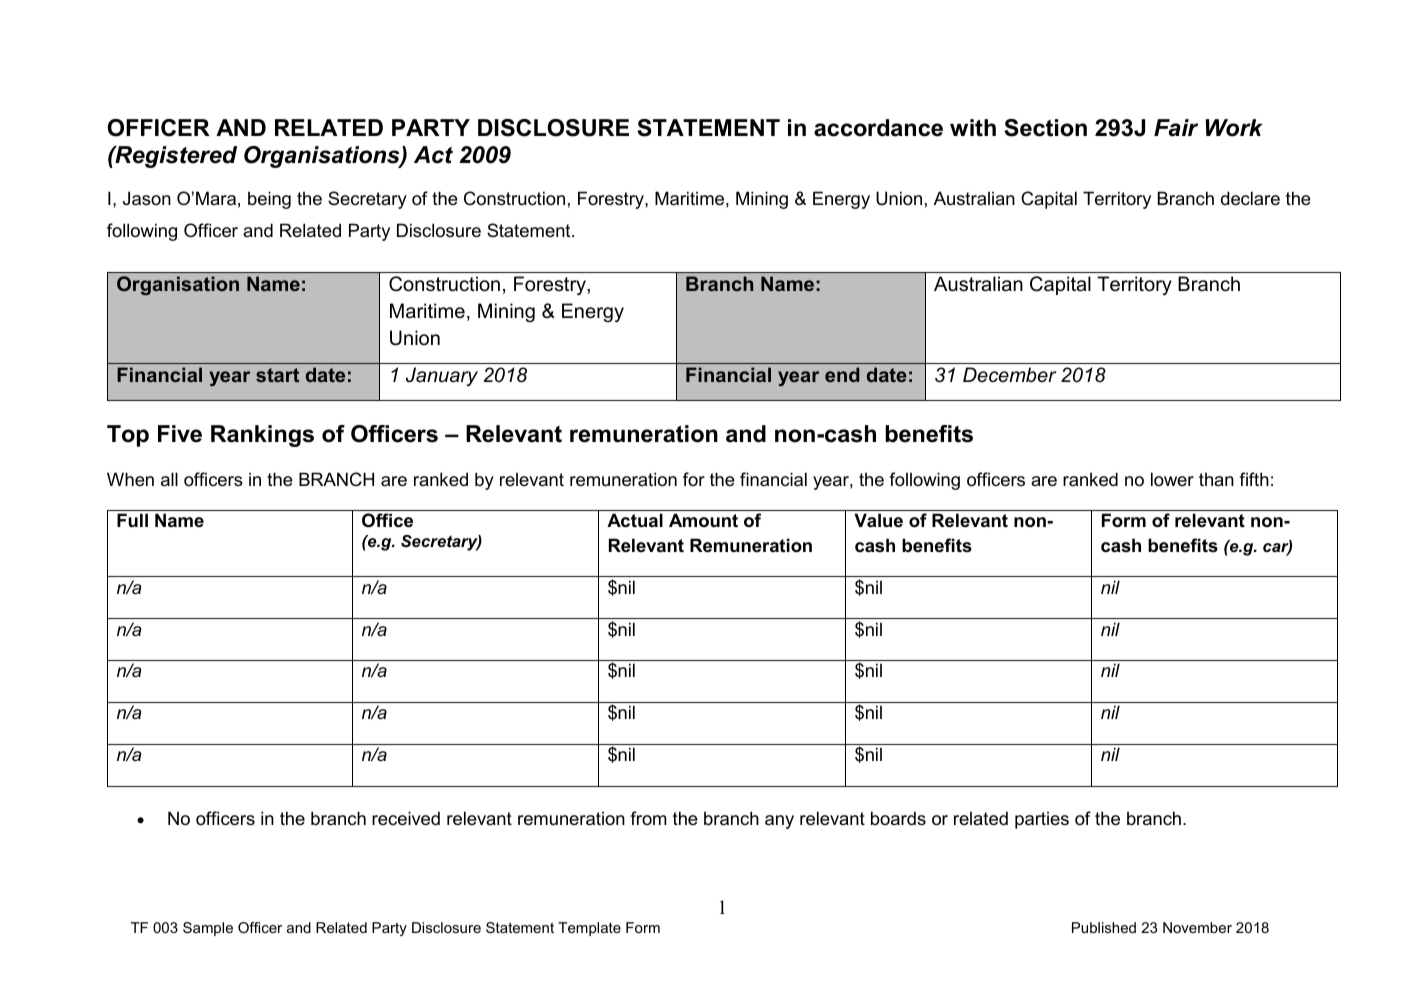 The height and width of the screenshot is (996, 1409). What do you see at coordinates (648, 818) in the screenshot?
I see `from` at bounding box center [648, 818].
